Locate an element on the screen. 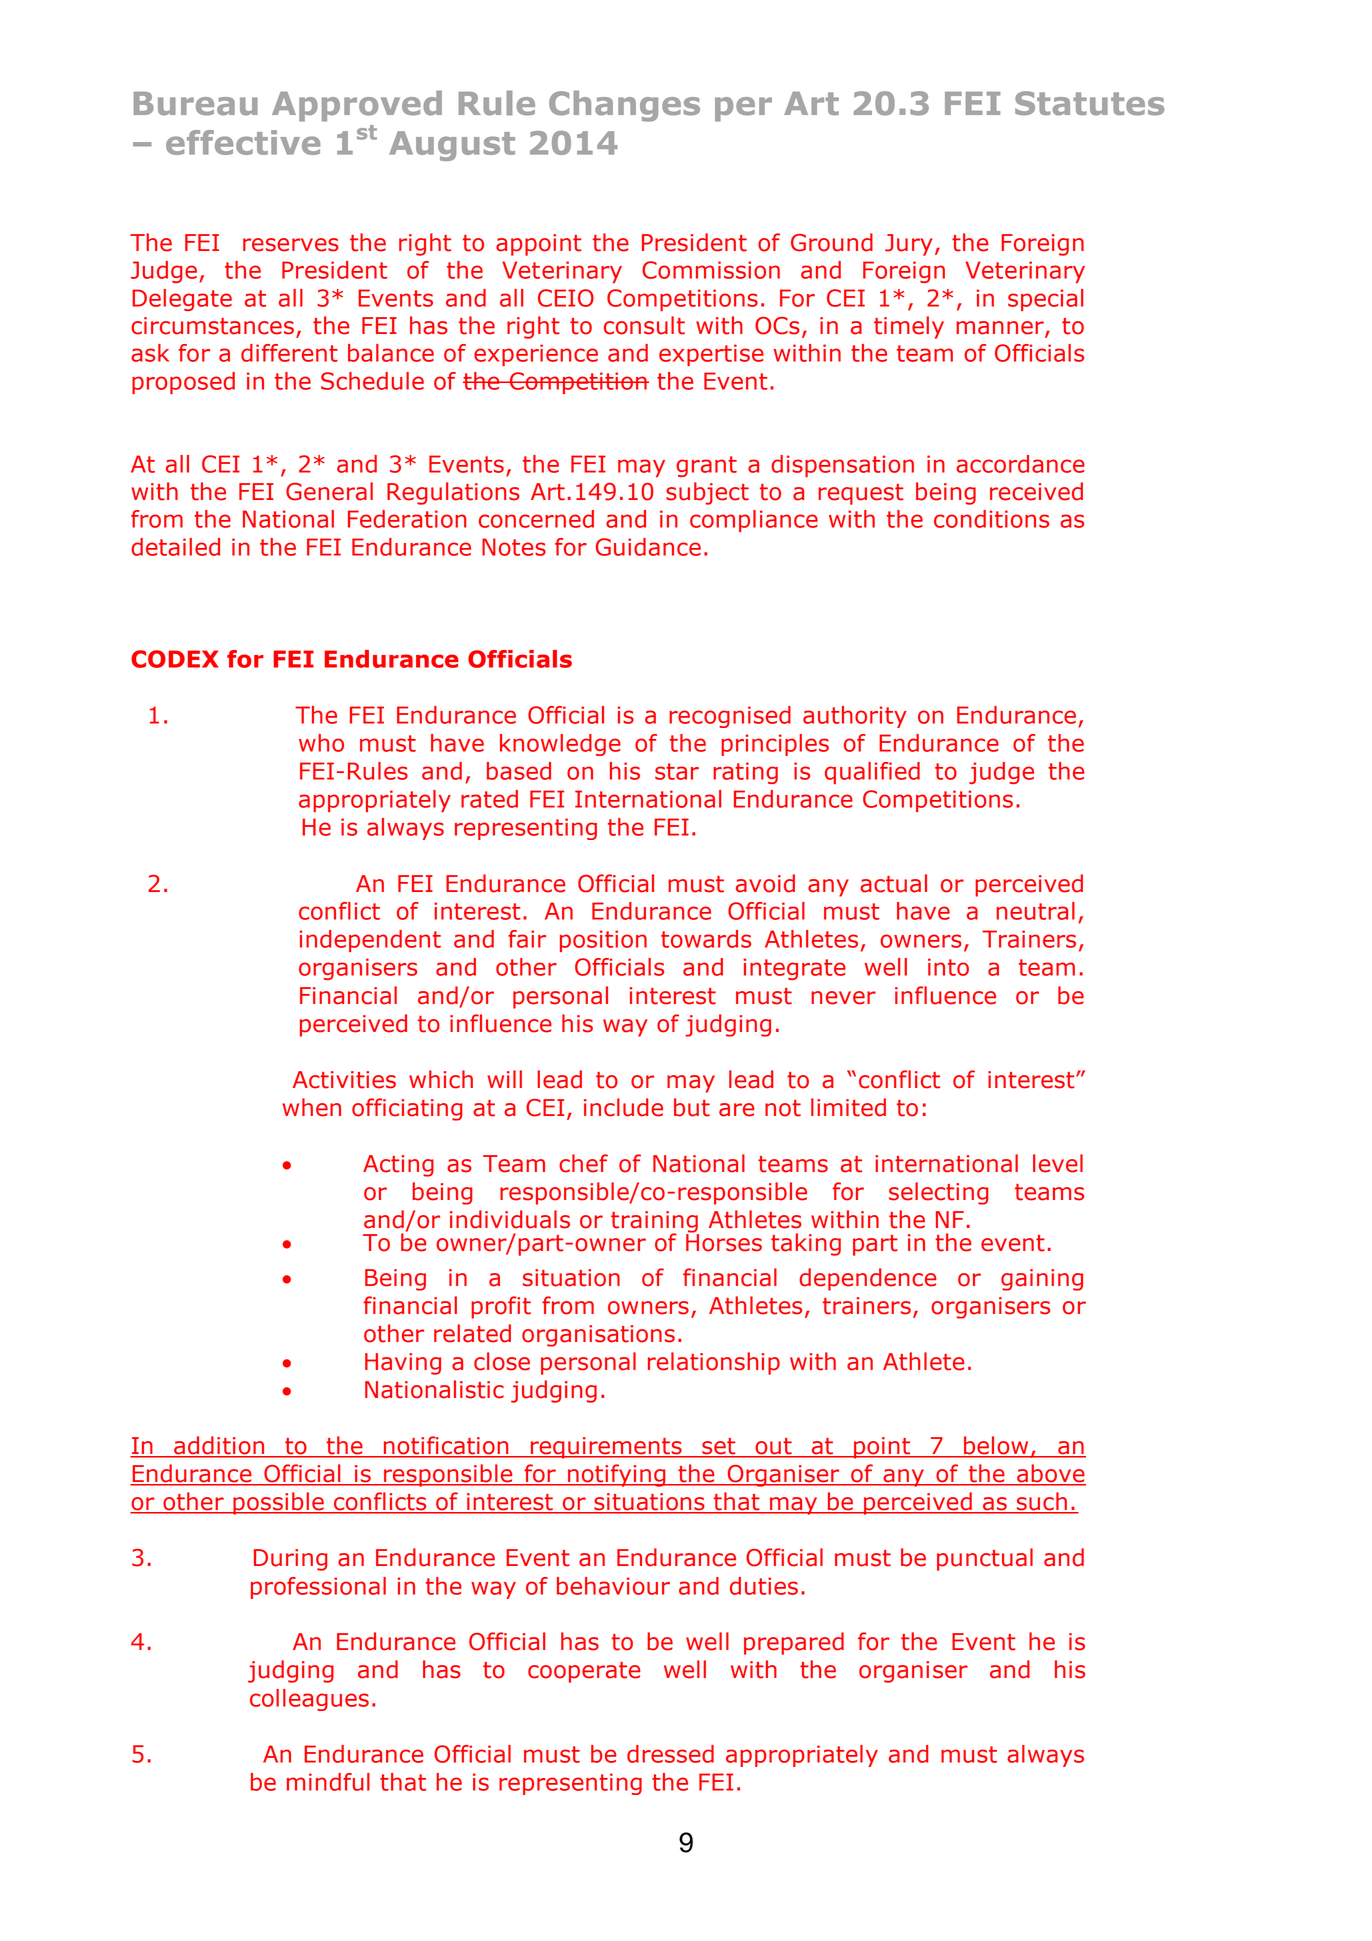 This screenshot has height=1941, width=1372. training is located at coordinates (655, 1223).
